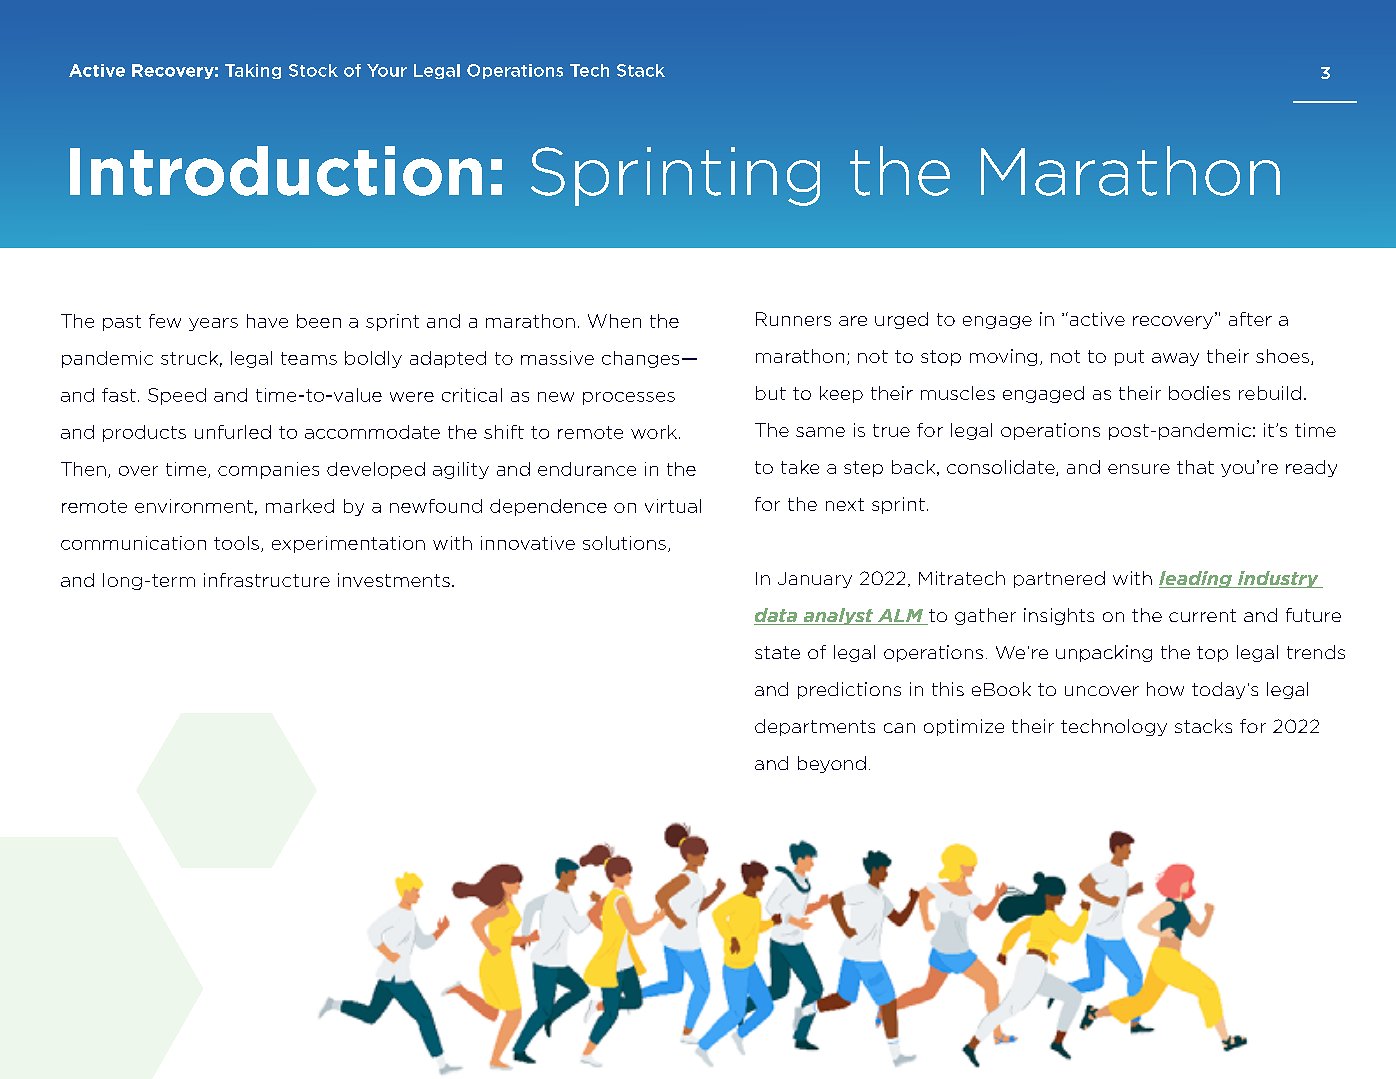 The width and height of the screenshot is (1396, 1079). I want to click on work, so click(654, 432).
